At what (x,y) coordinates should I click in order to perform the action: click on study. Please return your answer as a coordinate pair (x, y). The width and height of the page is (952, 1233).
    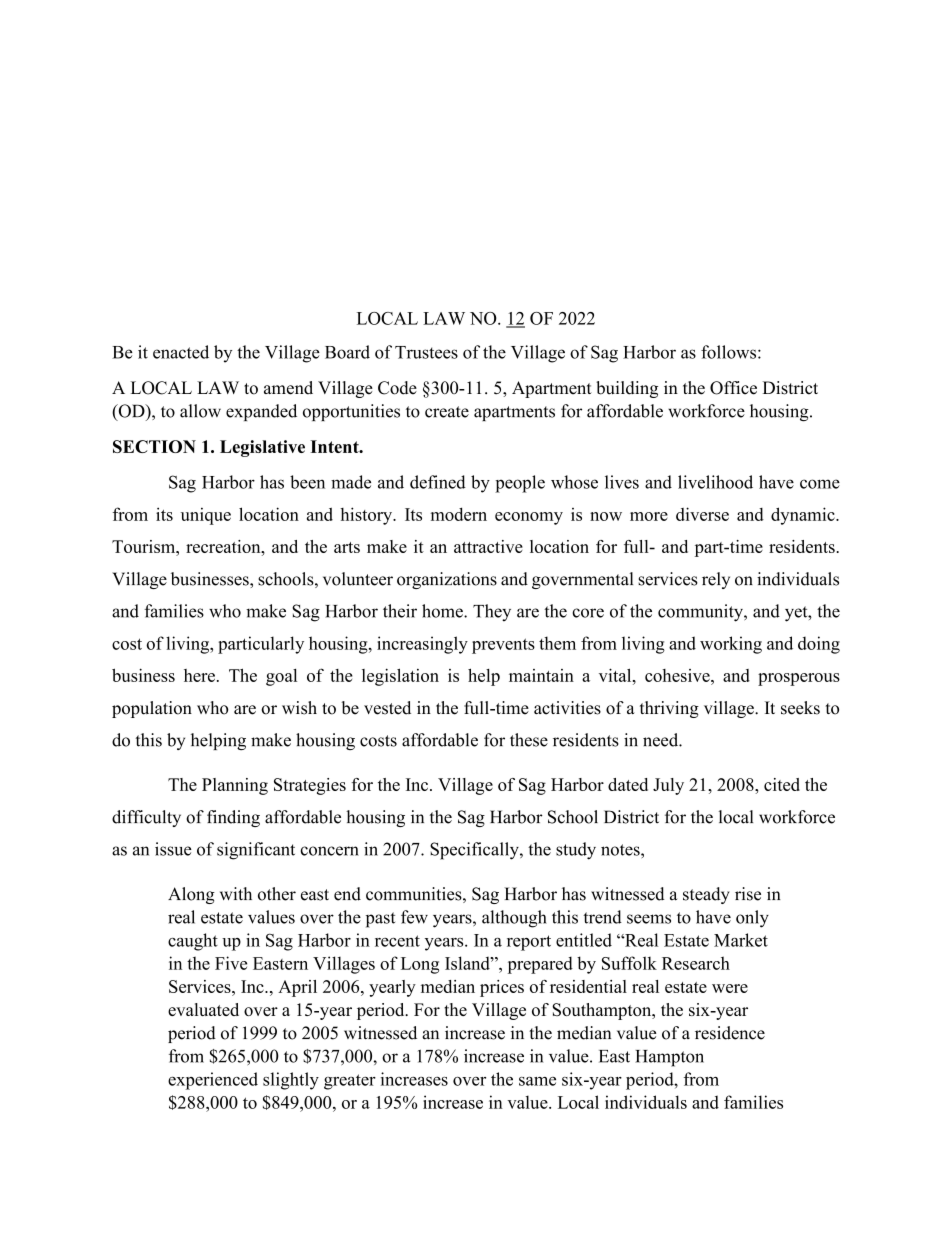
    Looking at the image, I should click on (576, 851).
